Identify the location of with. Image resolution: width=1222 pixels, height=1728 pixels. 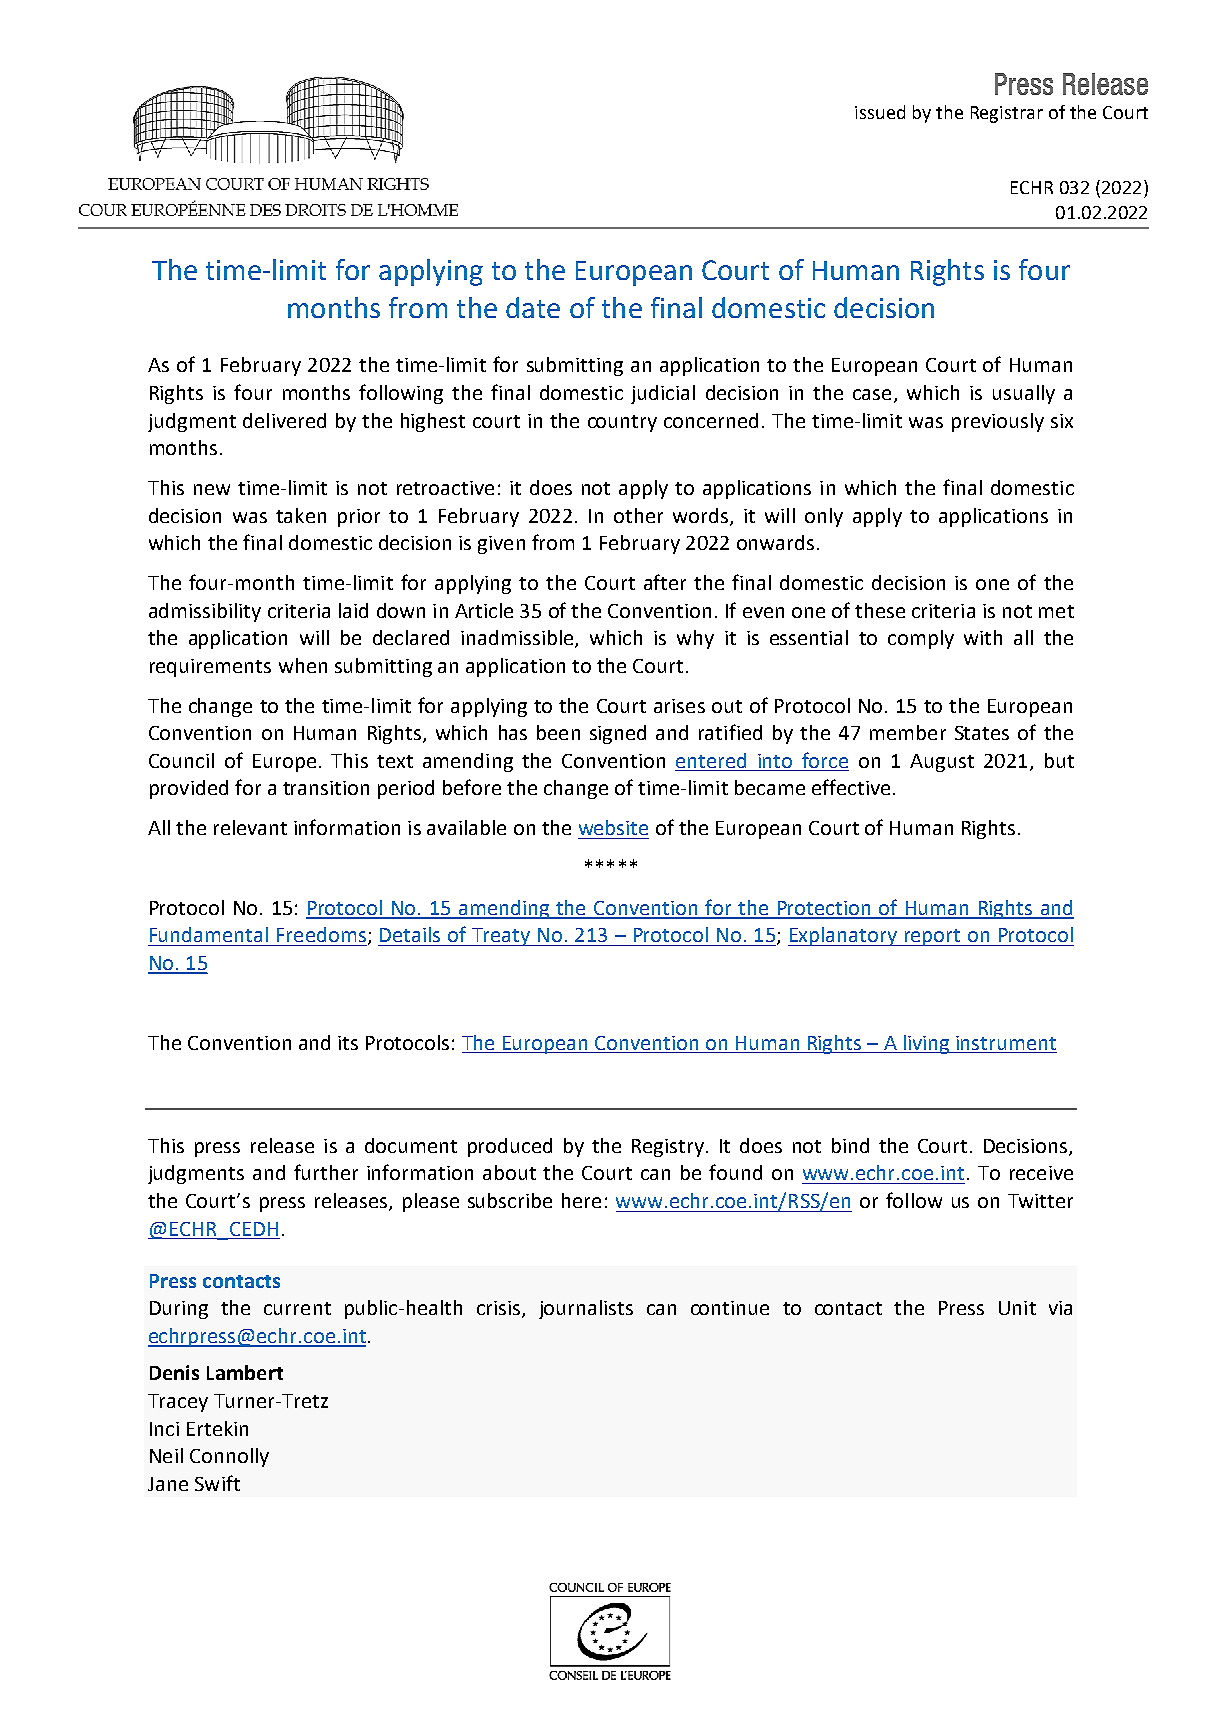
(983, 637).
